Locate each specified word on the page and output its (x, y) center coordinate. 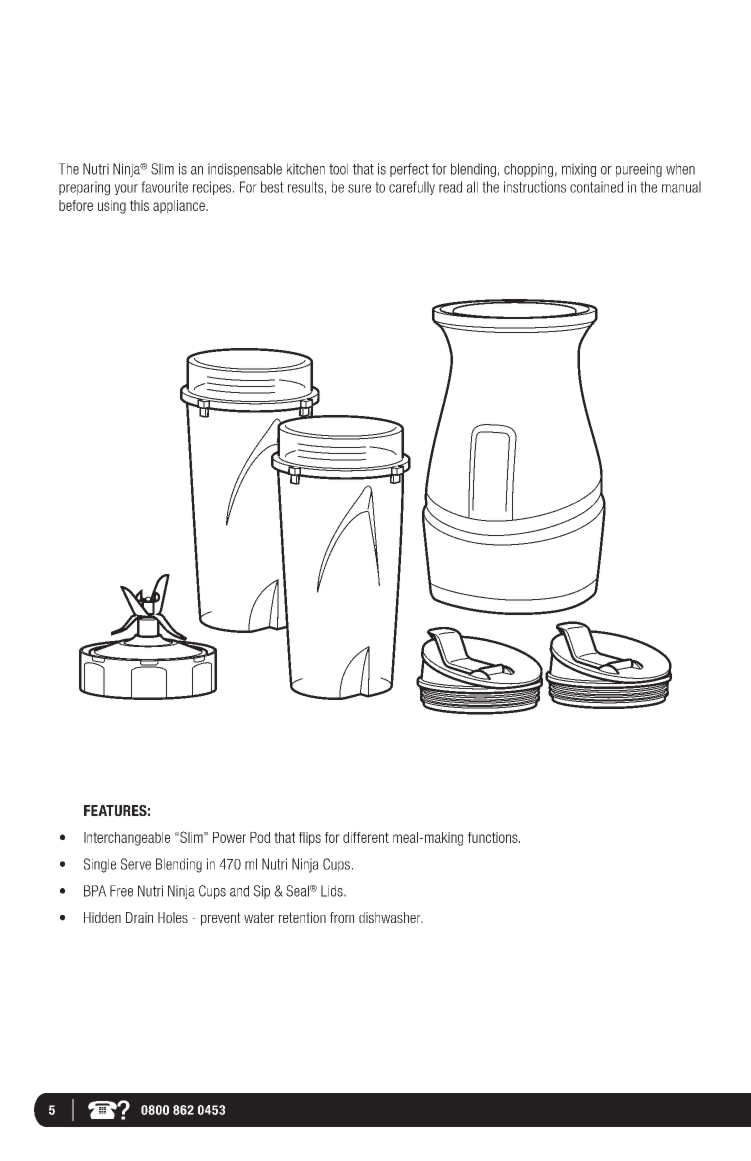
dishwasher (391, 917)
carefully (412, 188)
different (366, 837)
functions (494, 837)
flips (310, 839)
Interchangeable (127, 839)
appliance (180, 207)
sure (359, 188)
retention (302, 917)
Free (121, 891)
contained (596, 187)
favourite (164, 187)
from (342, 917)
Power (229, 837)
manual (681, 187)
